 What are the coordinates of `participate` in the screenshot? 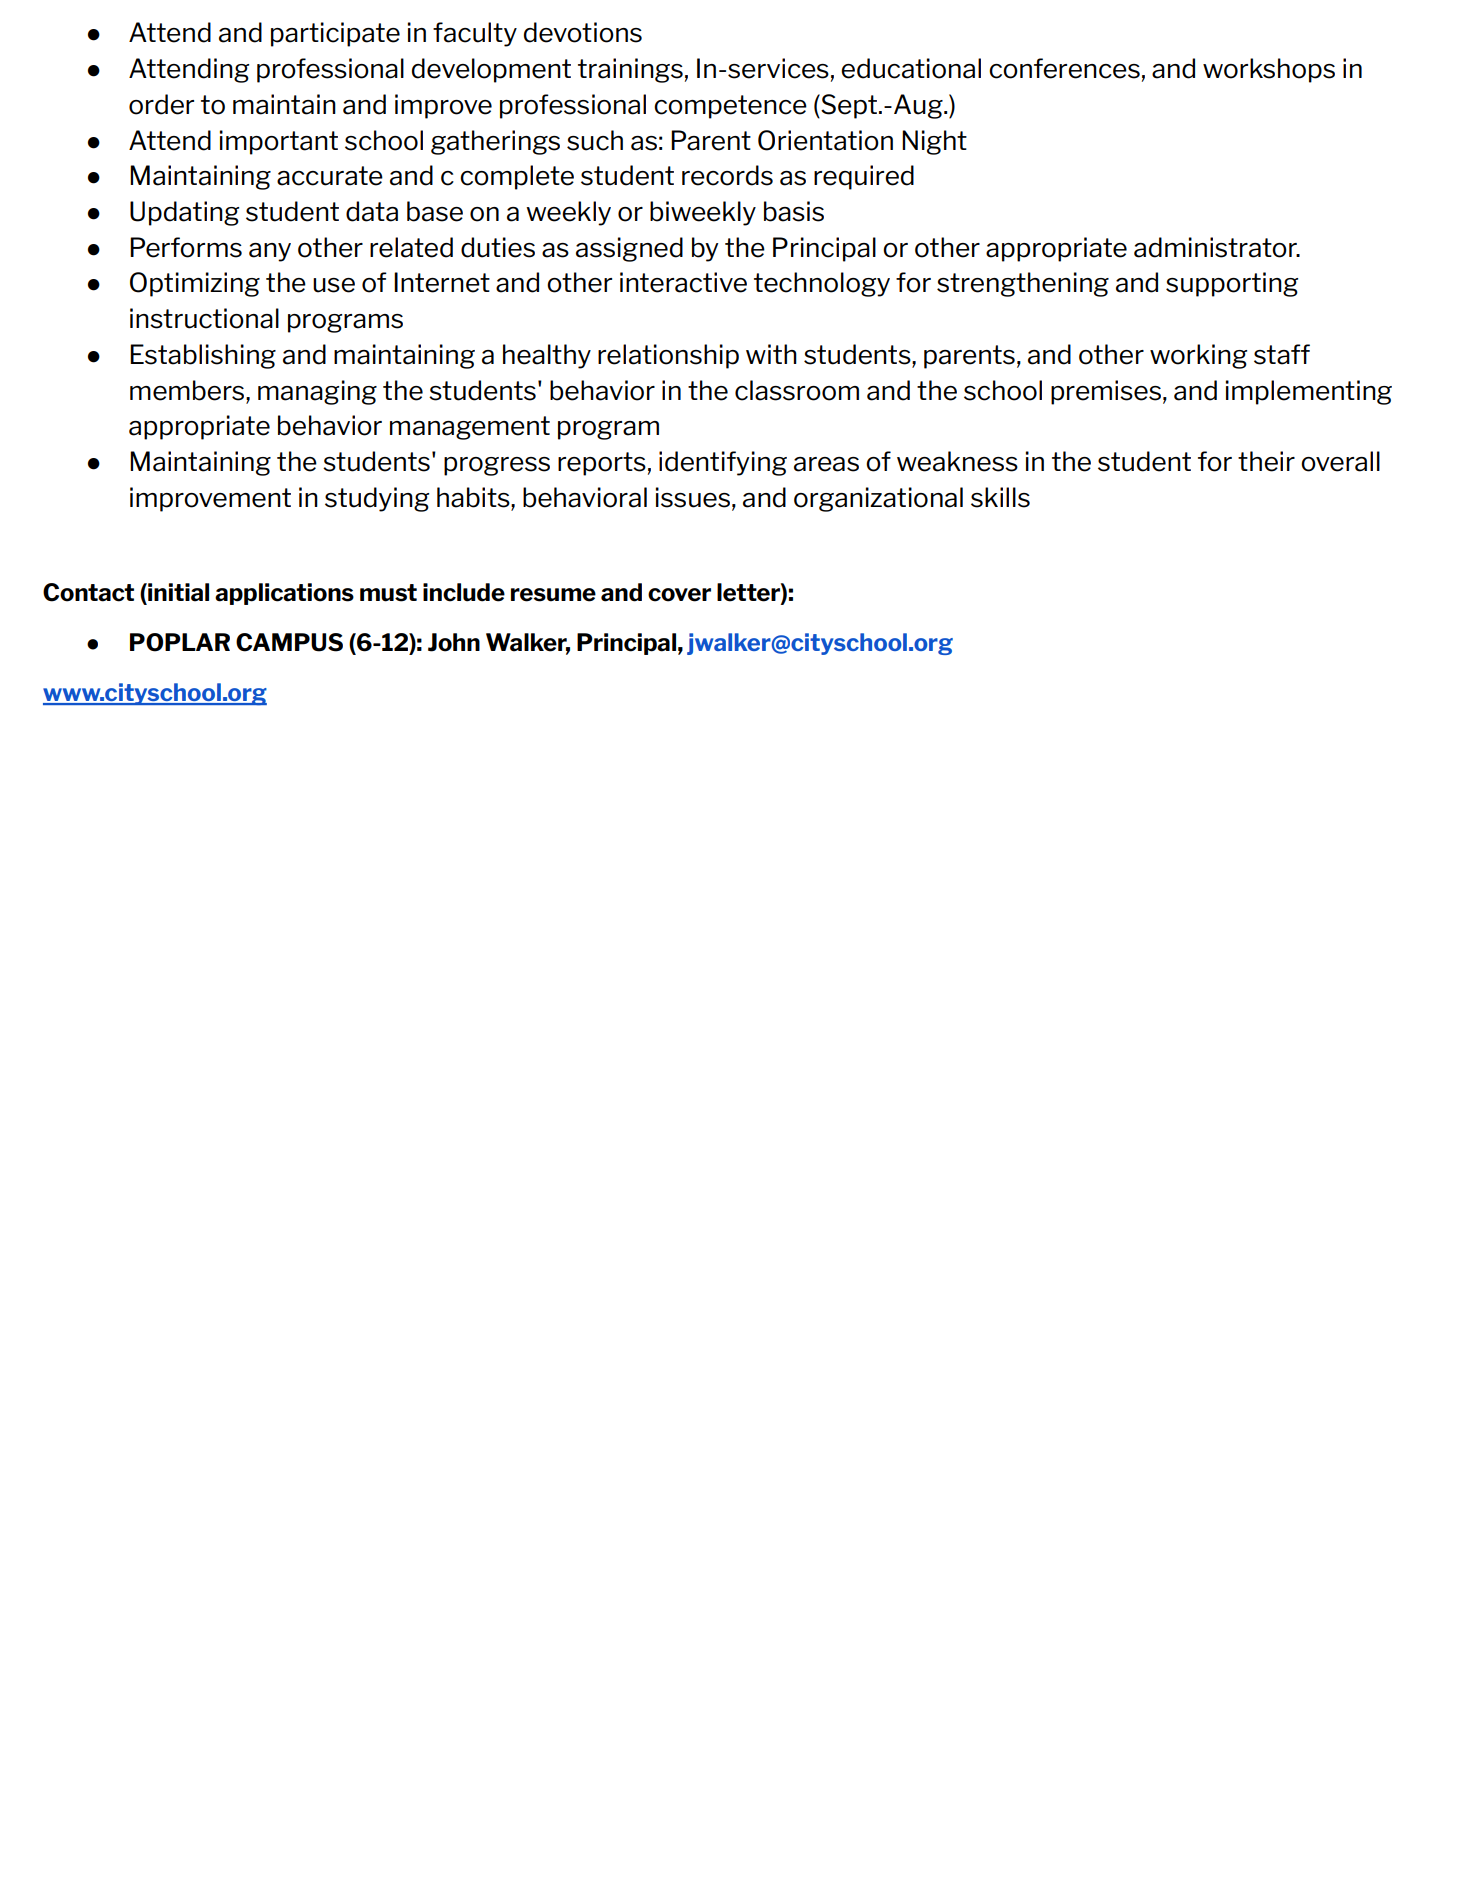 It's located at (335, 34).
